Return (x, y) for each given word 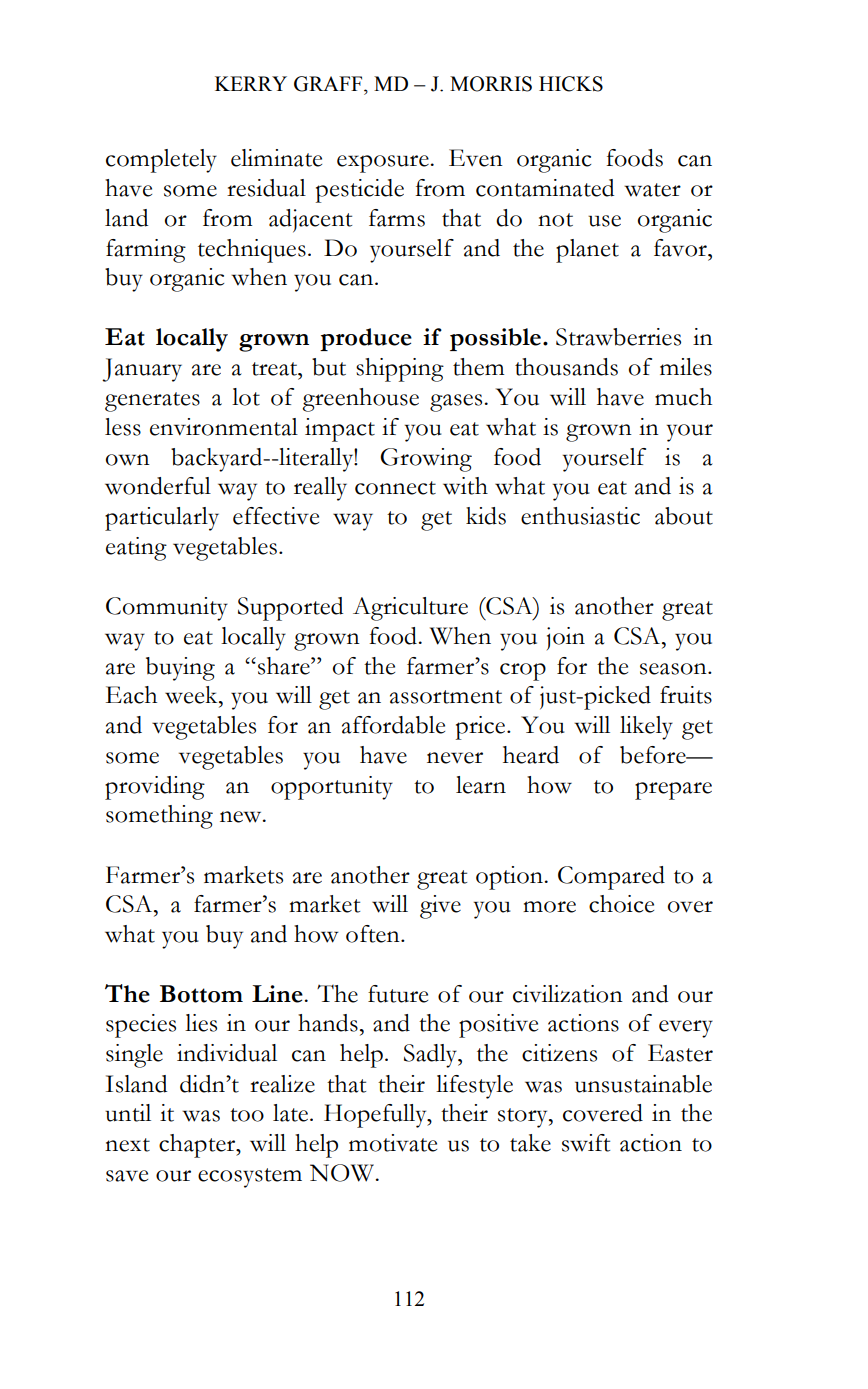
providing (155, 788)
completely (161, 161)
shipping (400, 370)
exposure (383, 164)
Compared (611, 878)
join (566, 638)
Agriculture (410, 609)
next (127, 1145)
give (440, 907)
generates (152, 402)
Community (167, 609)
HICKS (571, 84)
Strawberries (618, 337)
